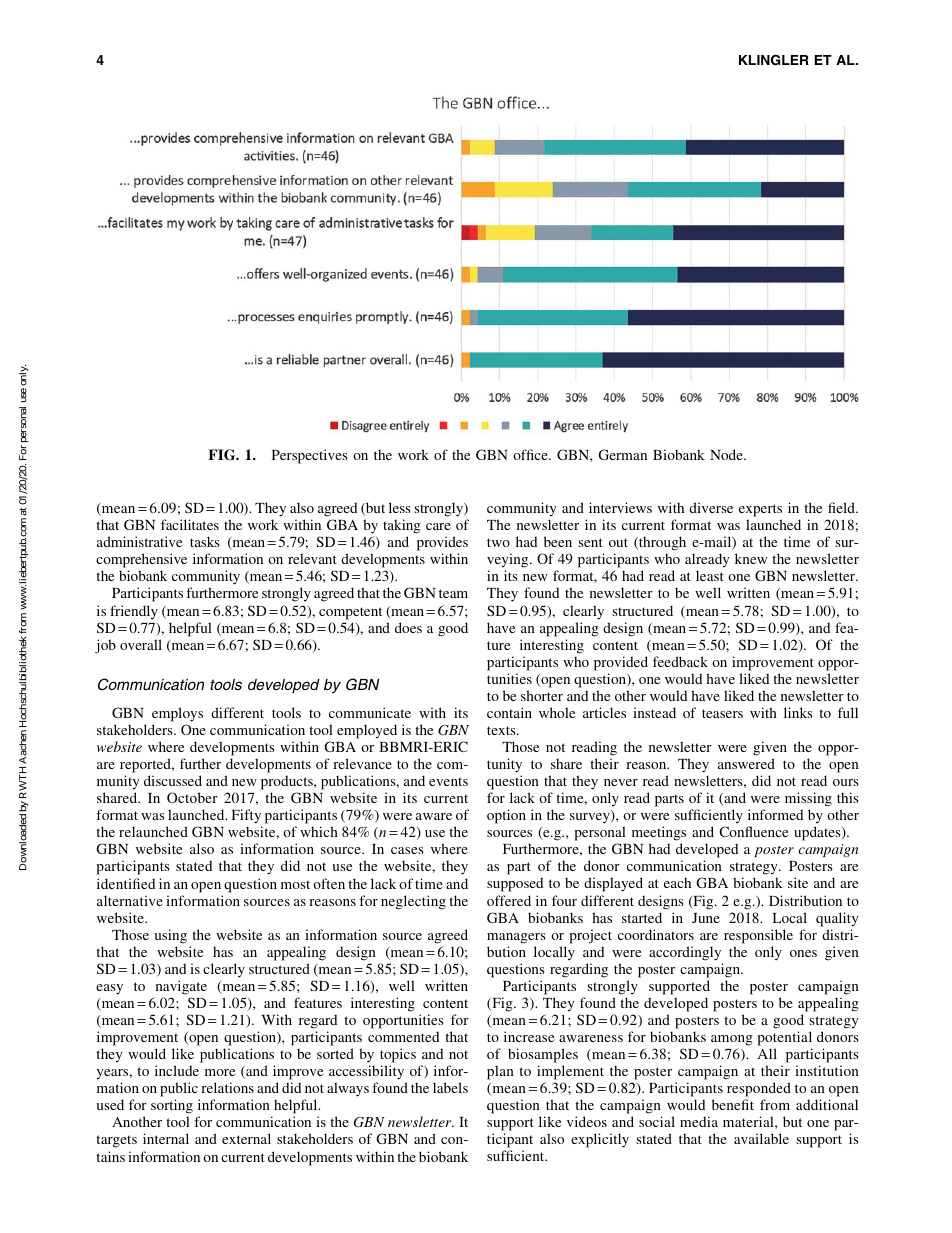  Describe the element at coordinates (450, 1087) in the page. I see `labels` at that location.
